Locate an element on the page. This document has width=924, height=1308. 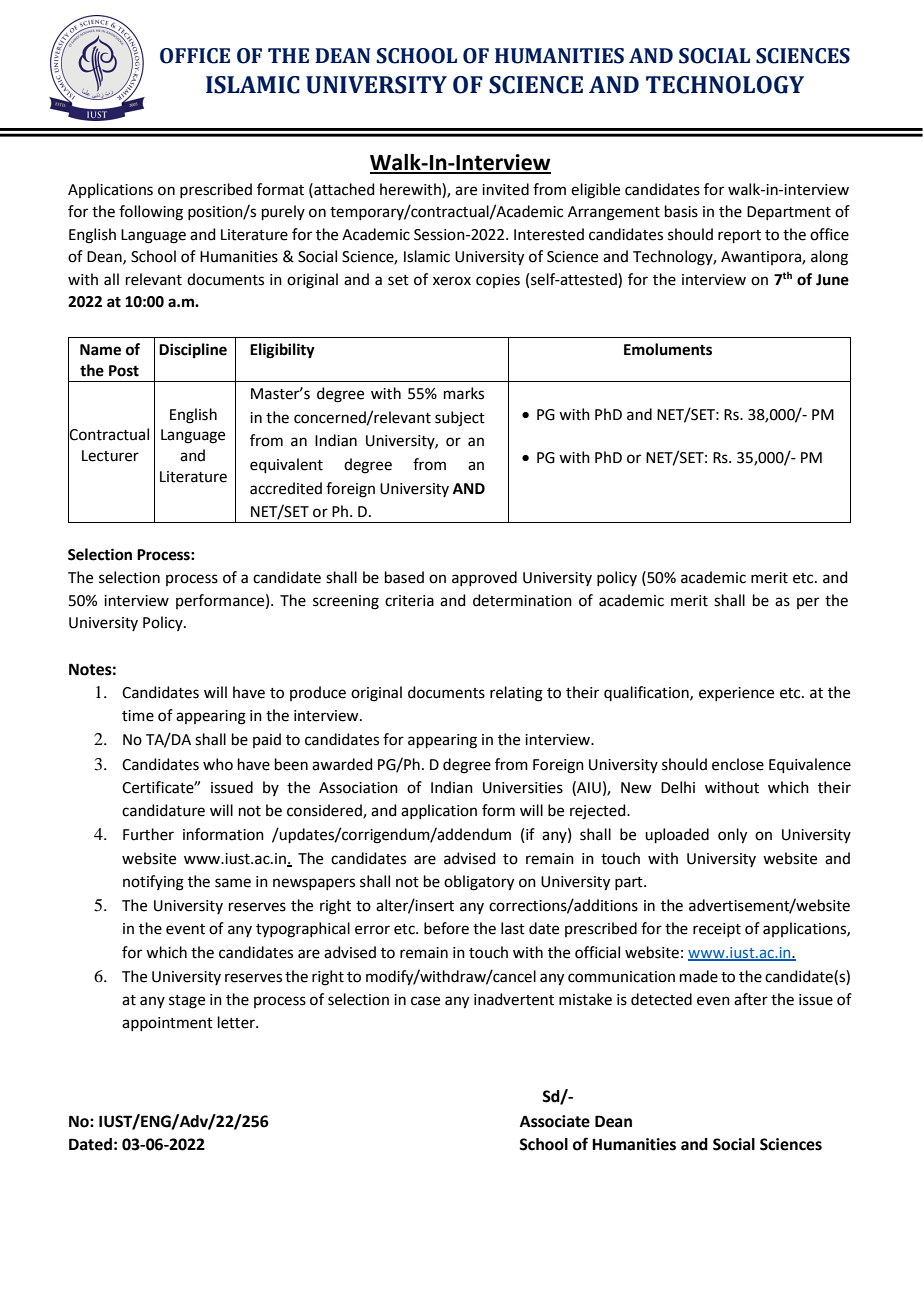
report is located at coordinates (739, 236).
